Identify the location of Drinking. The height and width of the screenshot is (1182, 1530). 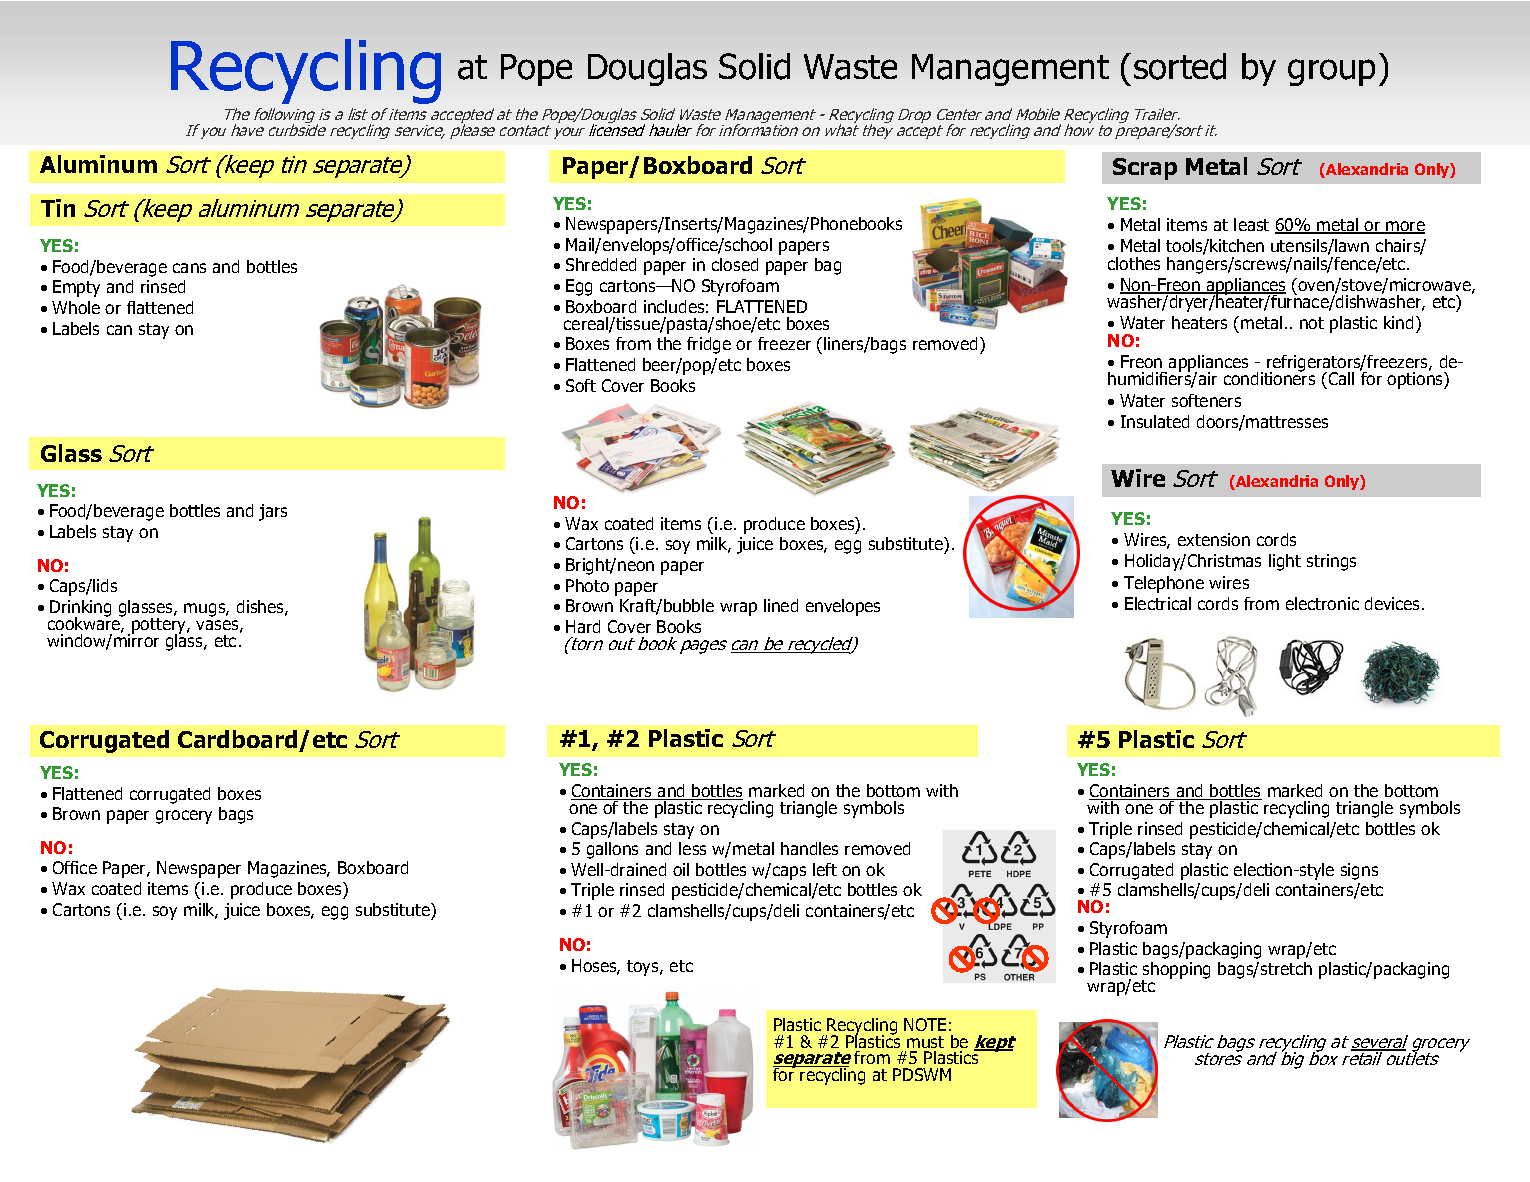
(80, 609).
